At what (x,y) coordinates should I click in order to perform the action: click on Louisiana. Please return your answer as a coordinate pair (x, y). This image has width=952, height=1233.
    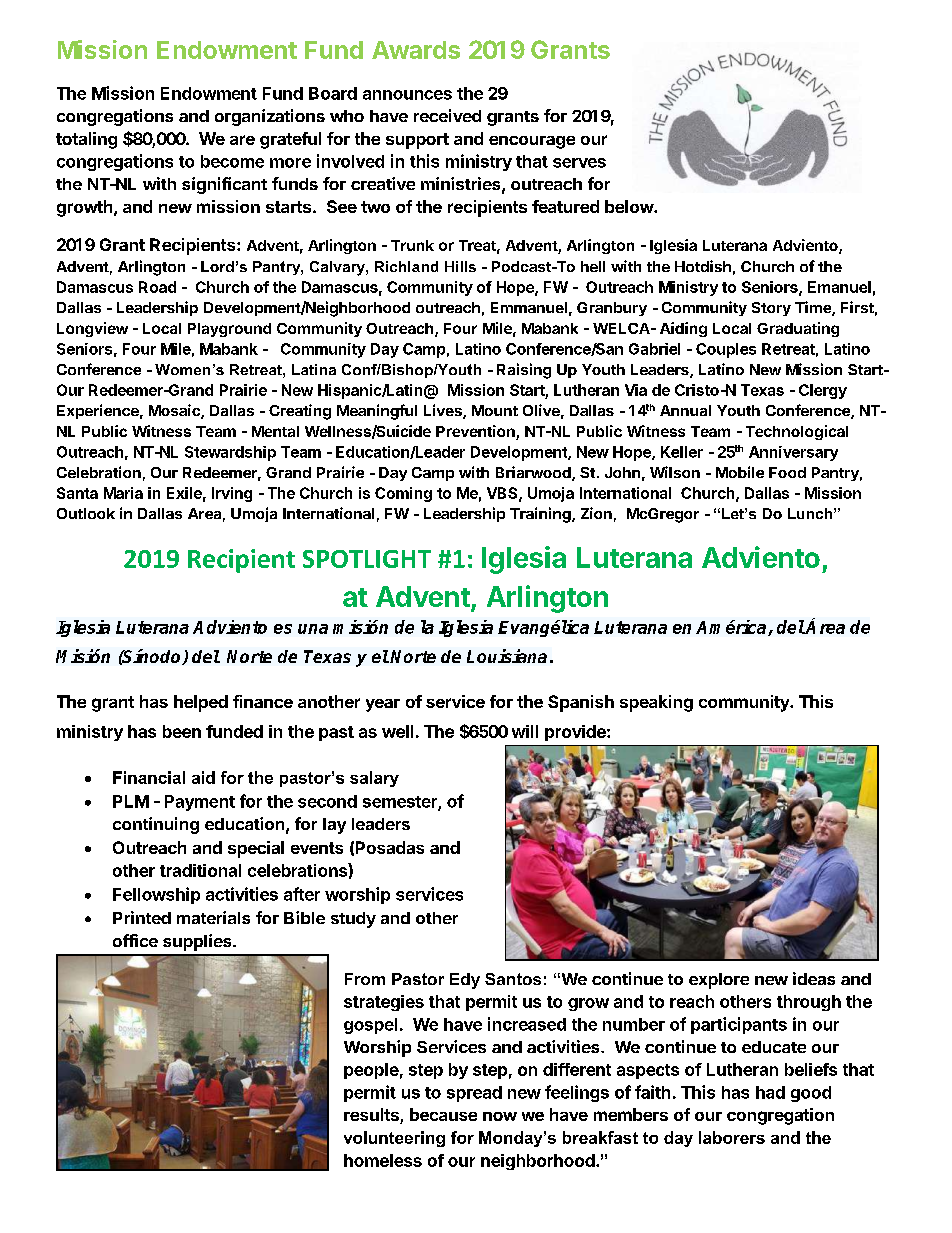
    Looking at the image, I should click on (507, 656).
